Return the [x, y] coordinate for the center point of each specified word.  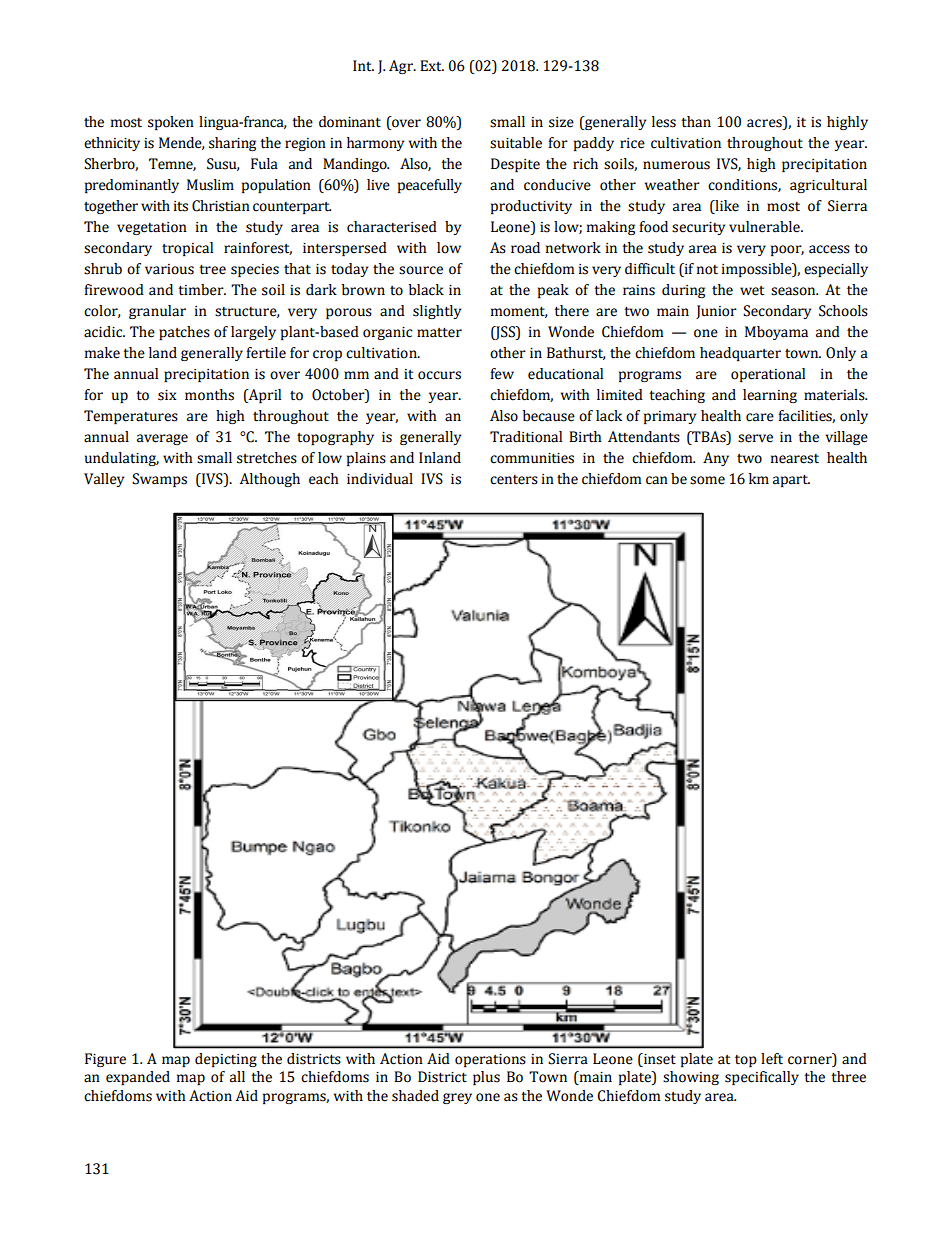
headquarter [740, 354]
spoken [171, 123]
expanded [138, 1078]
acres [764, 123]
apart [791, 481]
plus [486, 1078]
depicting [226, 1060]
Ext [432, 66]
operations [490, 1060]
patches [184, 333]
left [772, 1059]
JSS [505, 333]
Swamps [159, 480]
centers [514, 480]
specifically [762, 1078]
